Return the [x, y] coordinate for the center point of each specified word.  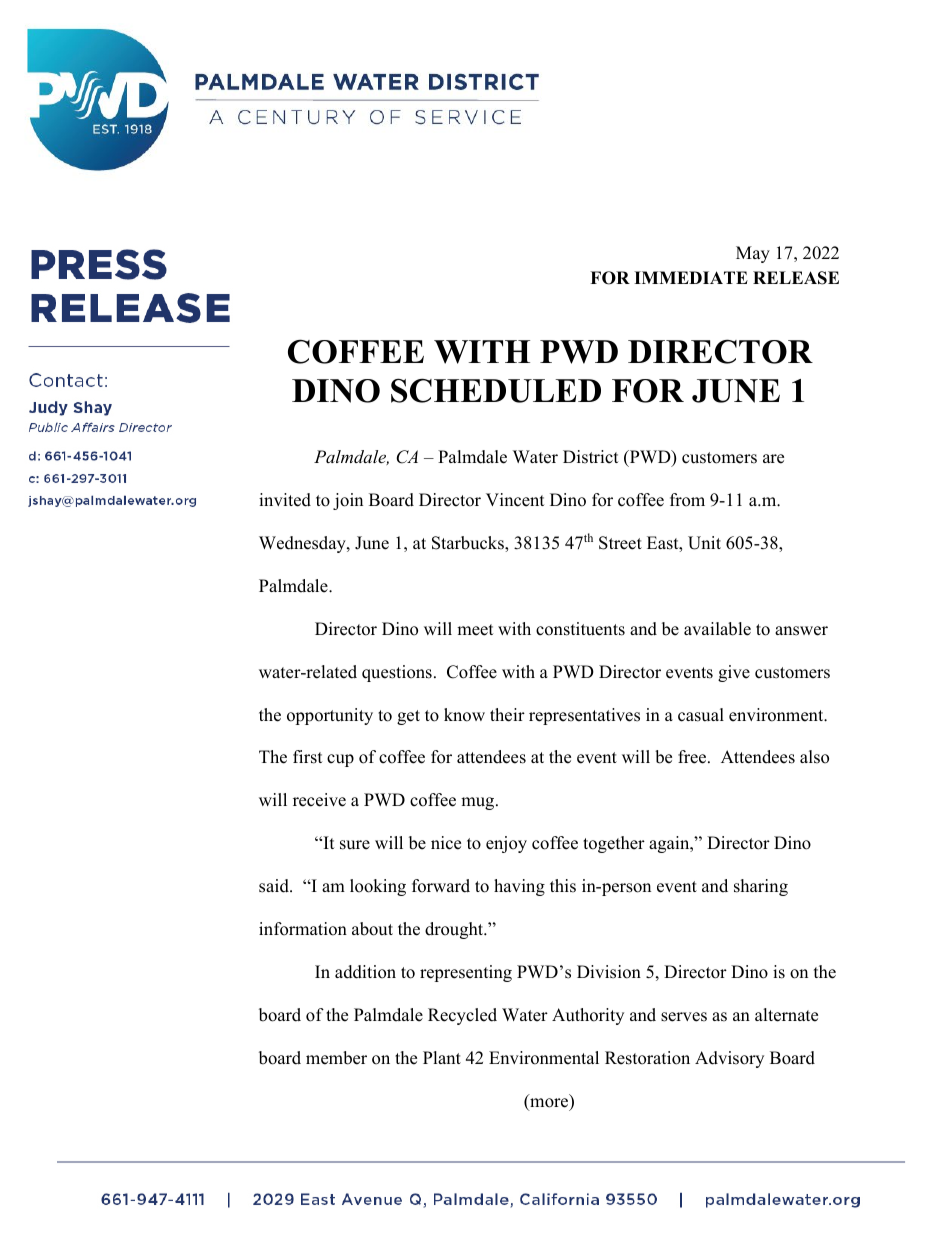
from [687, 500]
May [753, 254]
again [670, 844]
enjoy [506, 844]
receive [319, 800]
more [549, 1104]
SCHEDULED [496, 390]
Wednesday [303, 544]
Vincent [515, 500]
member [336, 1058]
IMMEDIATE [691, 277]
